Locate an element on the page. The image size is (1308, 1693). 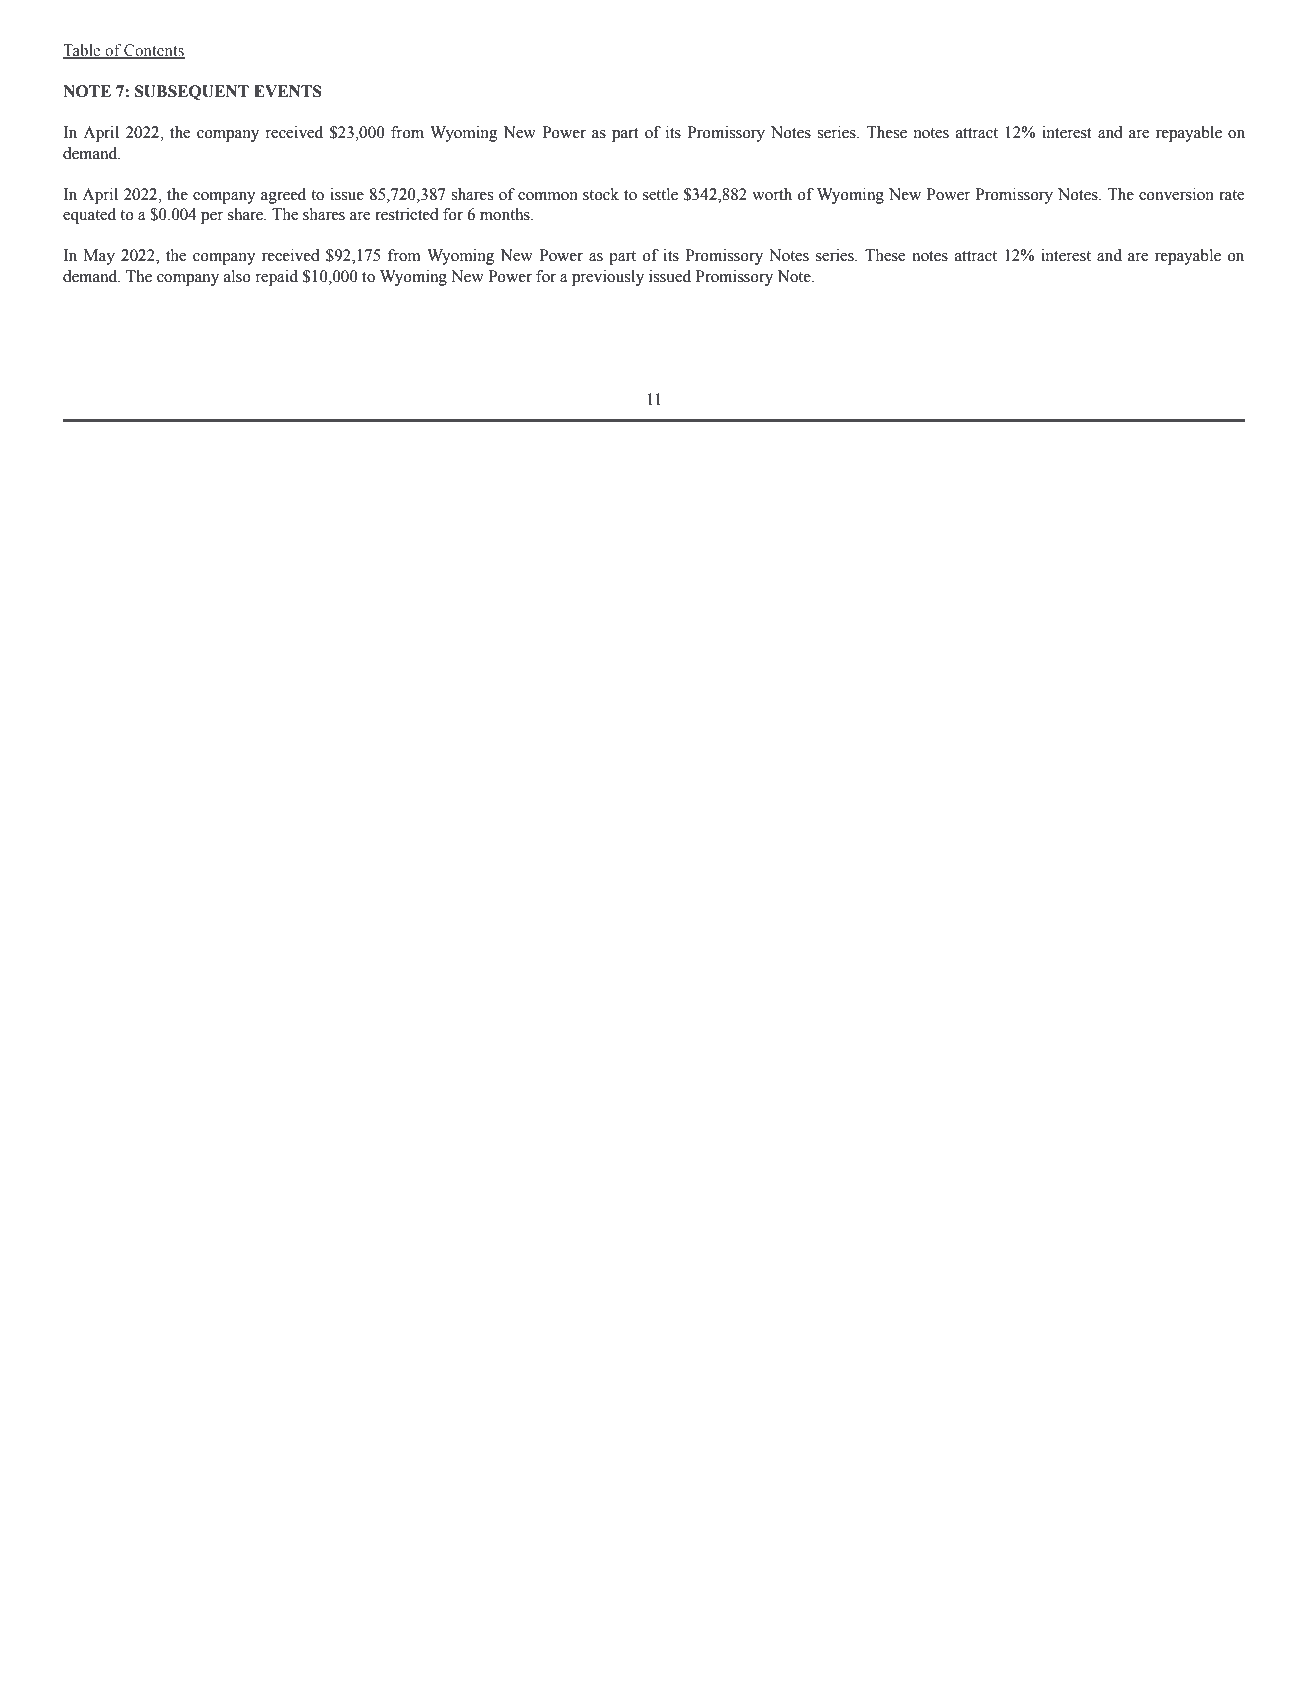
SUBSEQUENT is located at coordinates (192, 92).
